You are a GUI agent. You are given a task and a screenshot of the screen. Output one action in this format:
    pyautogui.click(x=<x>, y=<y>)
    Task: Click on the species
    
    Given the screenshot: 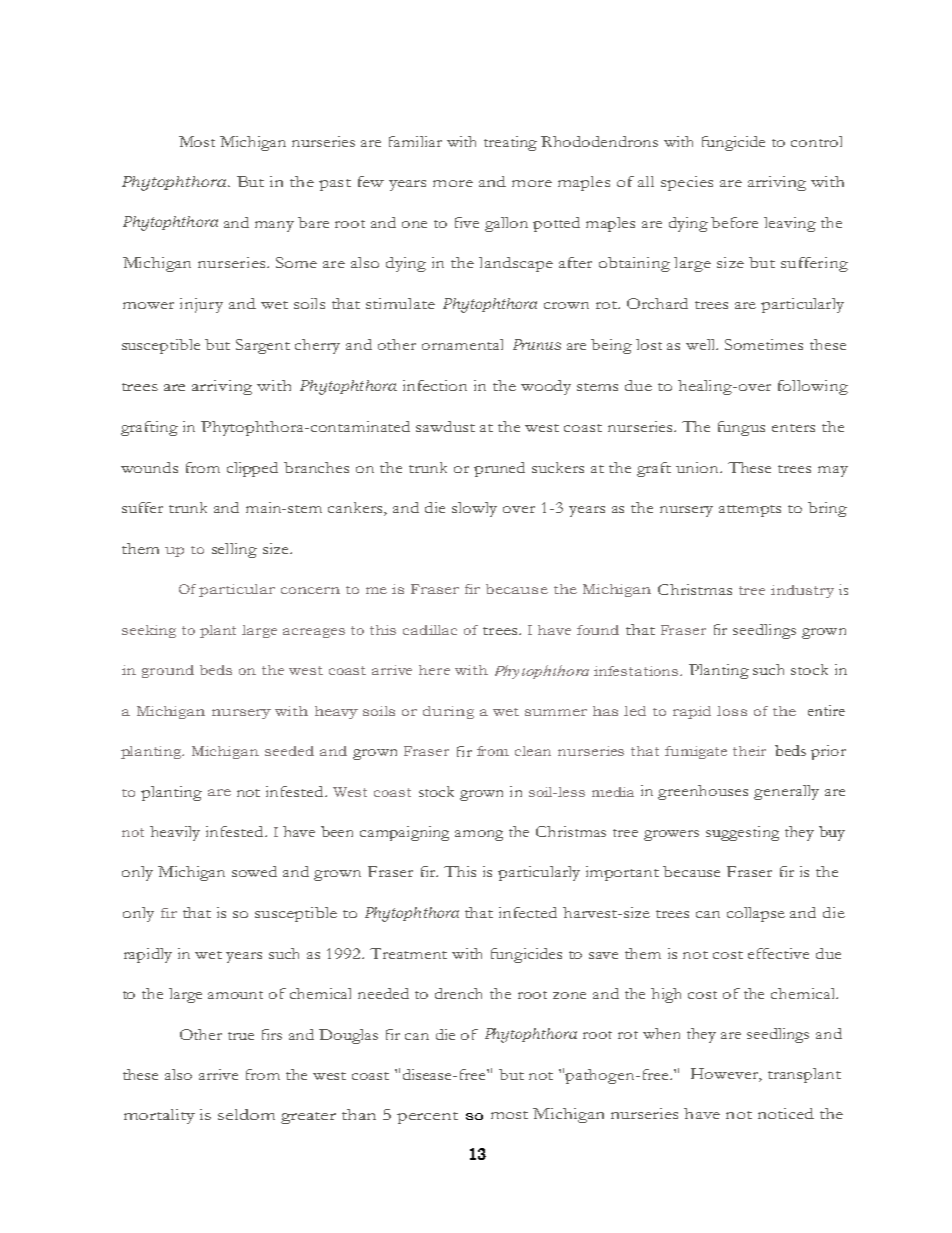 What is the action you would take?
    pyautogui.click(x=687, y=183)
